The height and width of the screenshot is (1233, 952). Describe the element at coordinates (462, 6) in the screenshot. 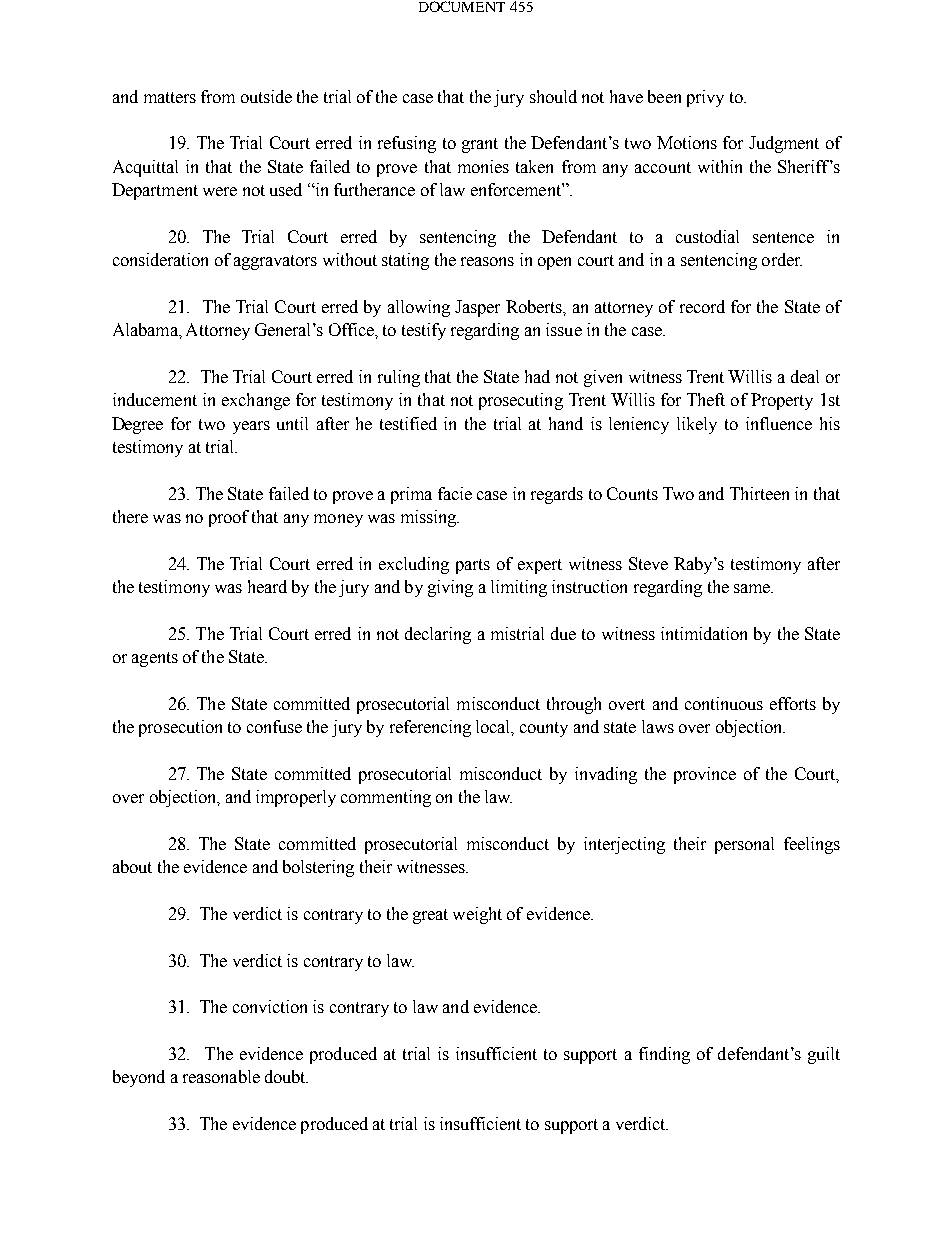

I see `DOCUMENT` at that location.
